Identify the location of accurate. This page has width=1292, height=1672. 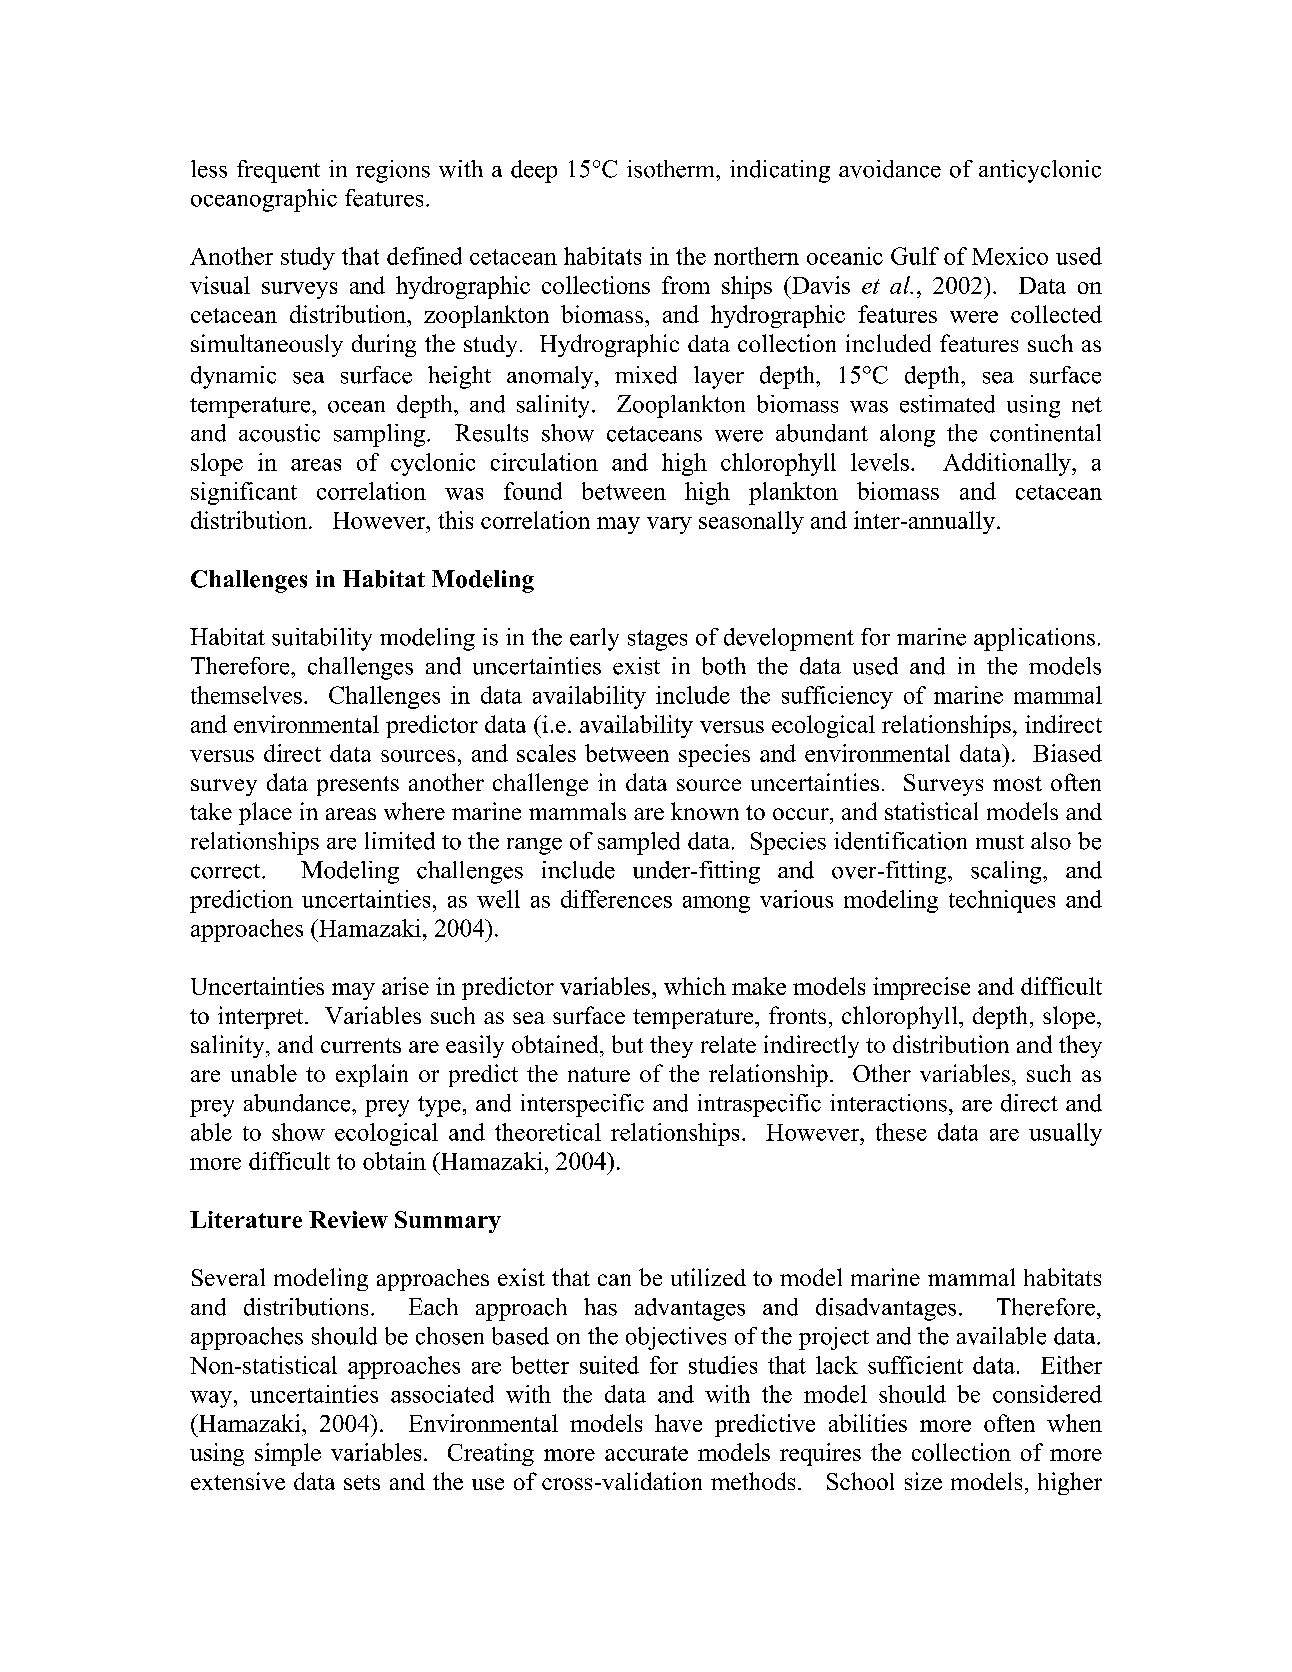
(646, 1453).
